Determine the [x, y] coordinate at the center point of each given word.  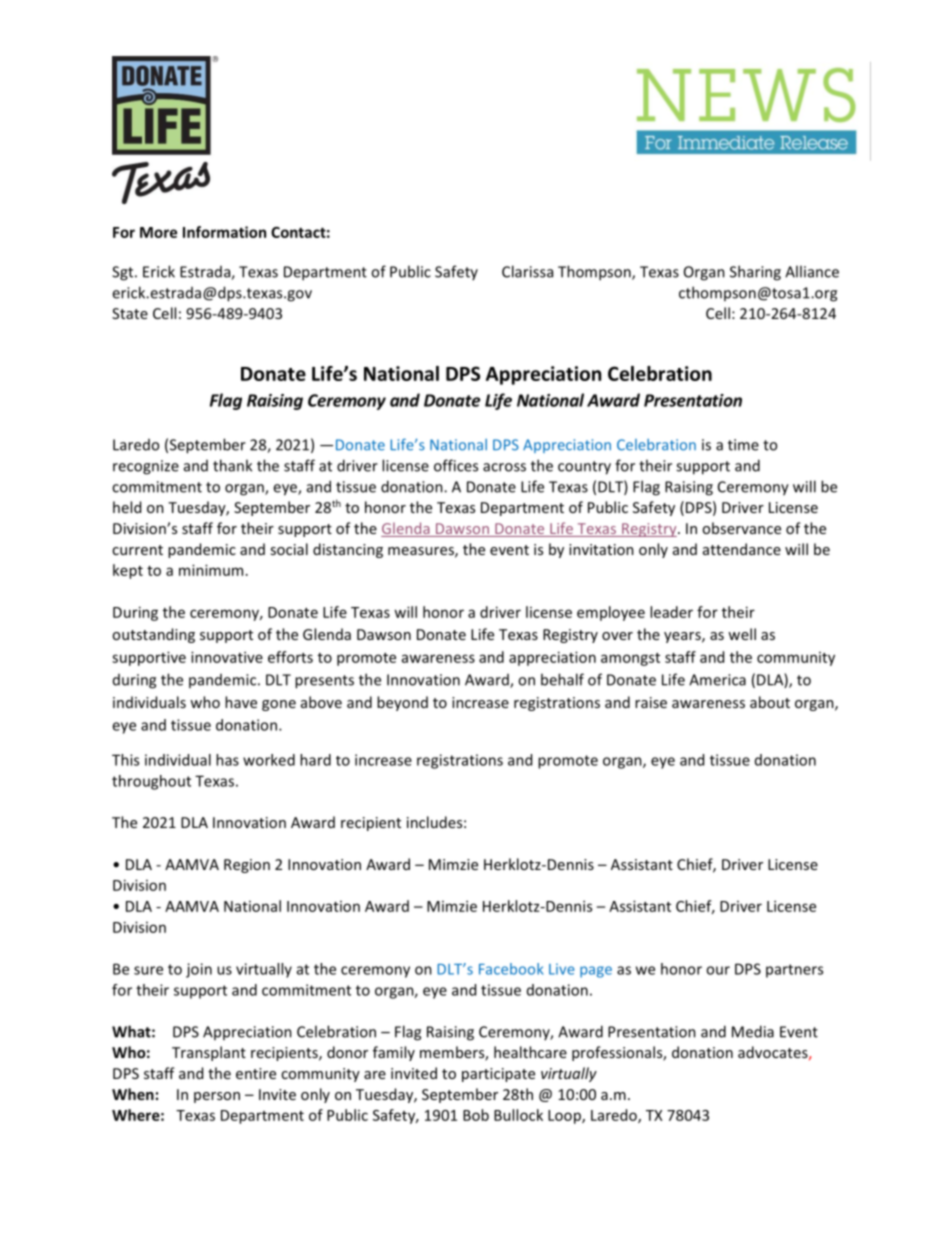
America [717, 680]
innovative [227, 657]
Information [224, 232]
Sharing [755, 273]
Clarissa [527, 271]
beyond [402, 703]
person [217, 1097]
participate [498, 1075]
